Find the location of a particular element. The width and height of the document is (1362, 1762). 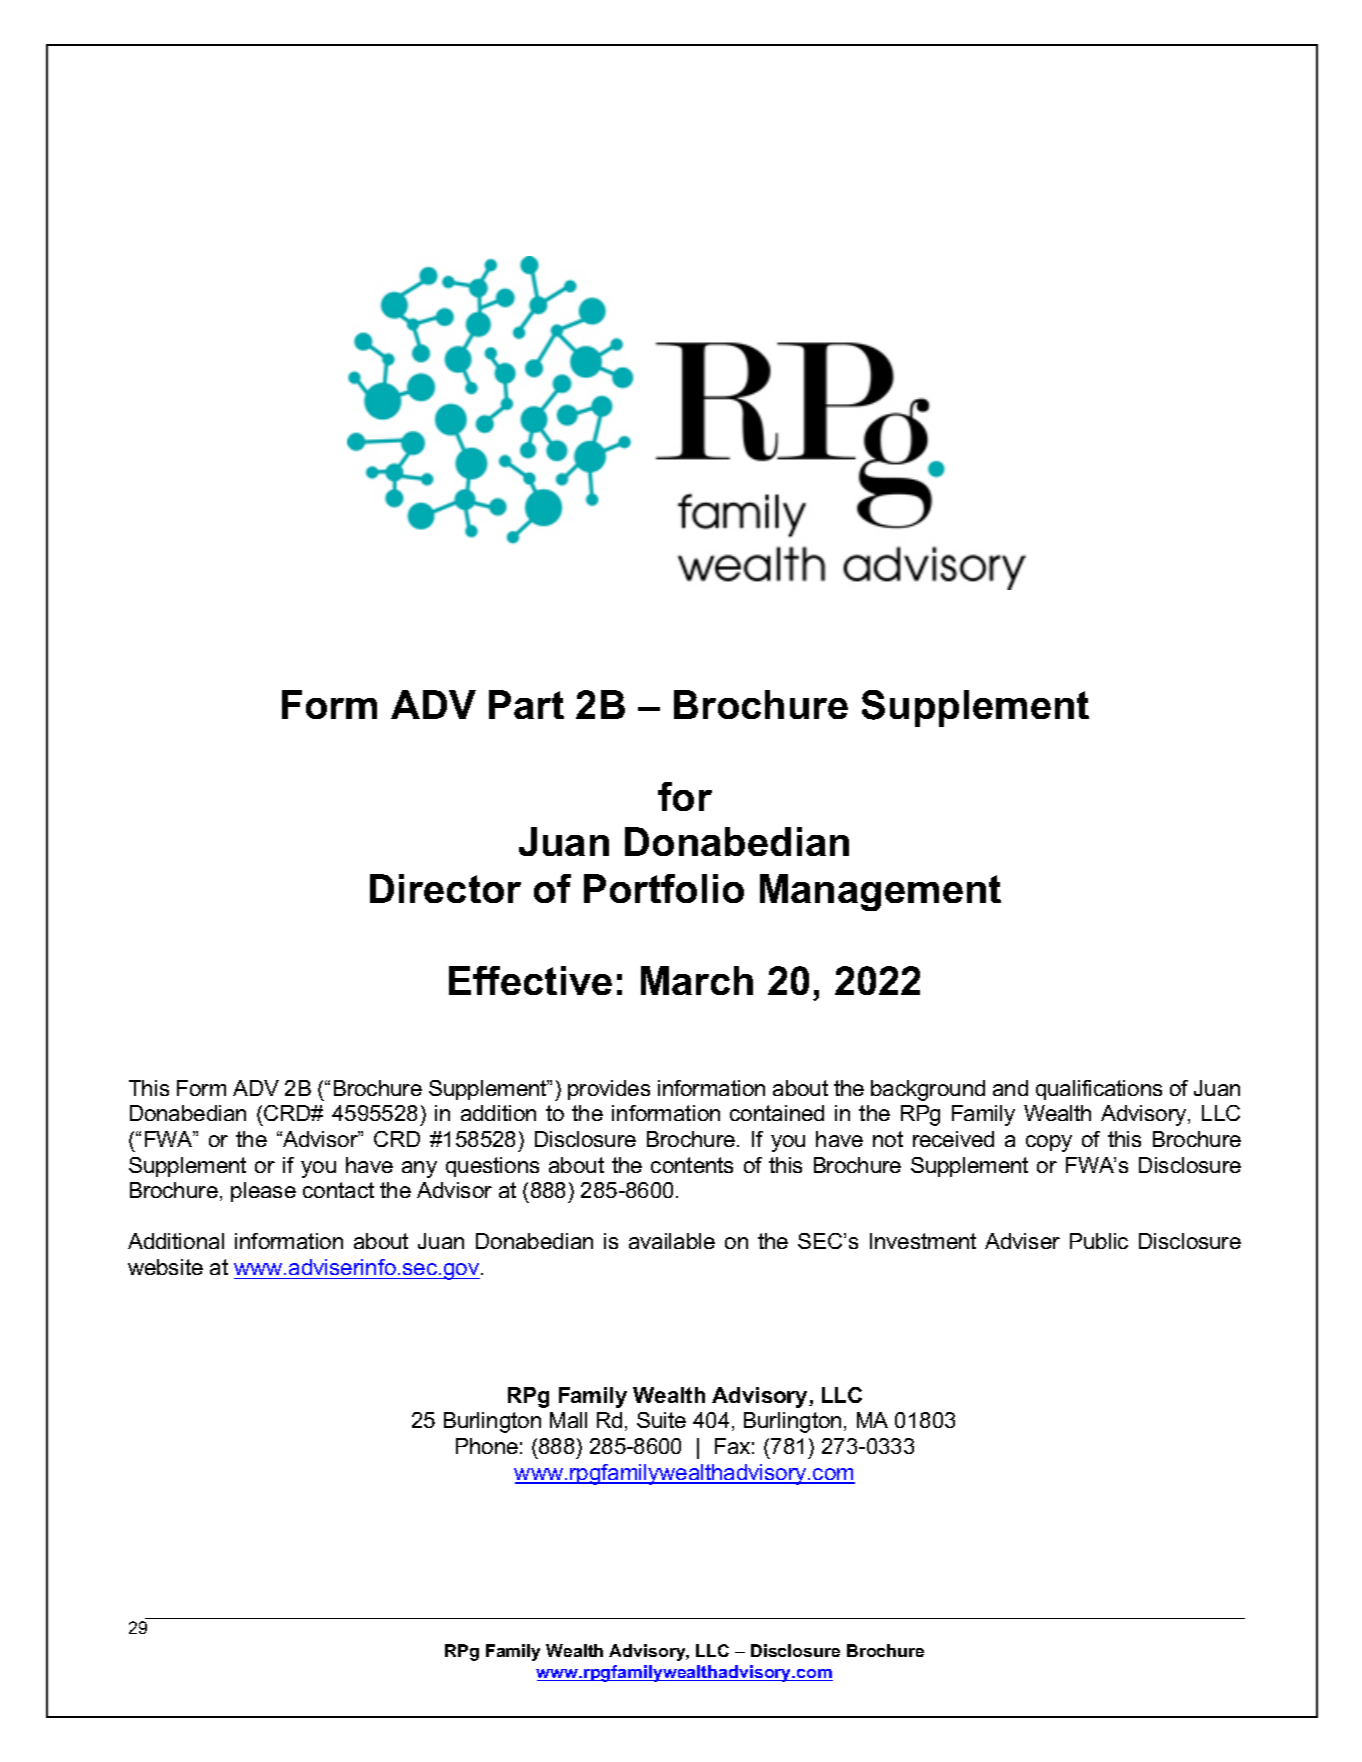

Management is located at coordinates (880, 892).
